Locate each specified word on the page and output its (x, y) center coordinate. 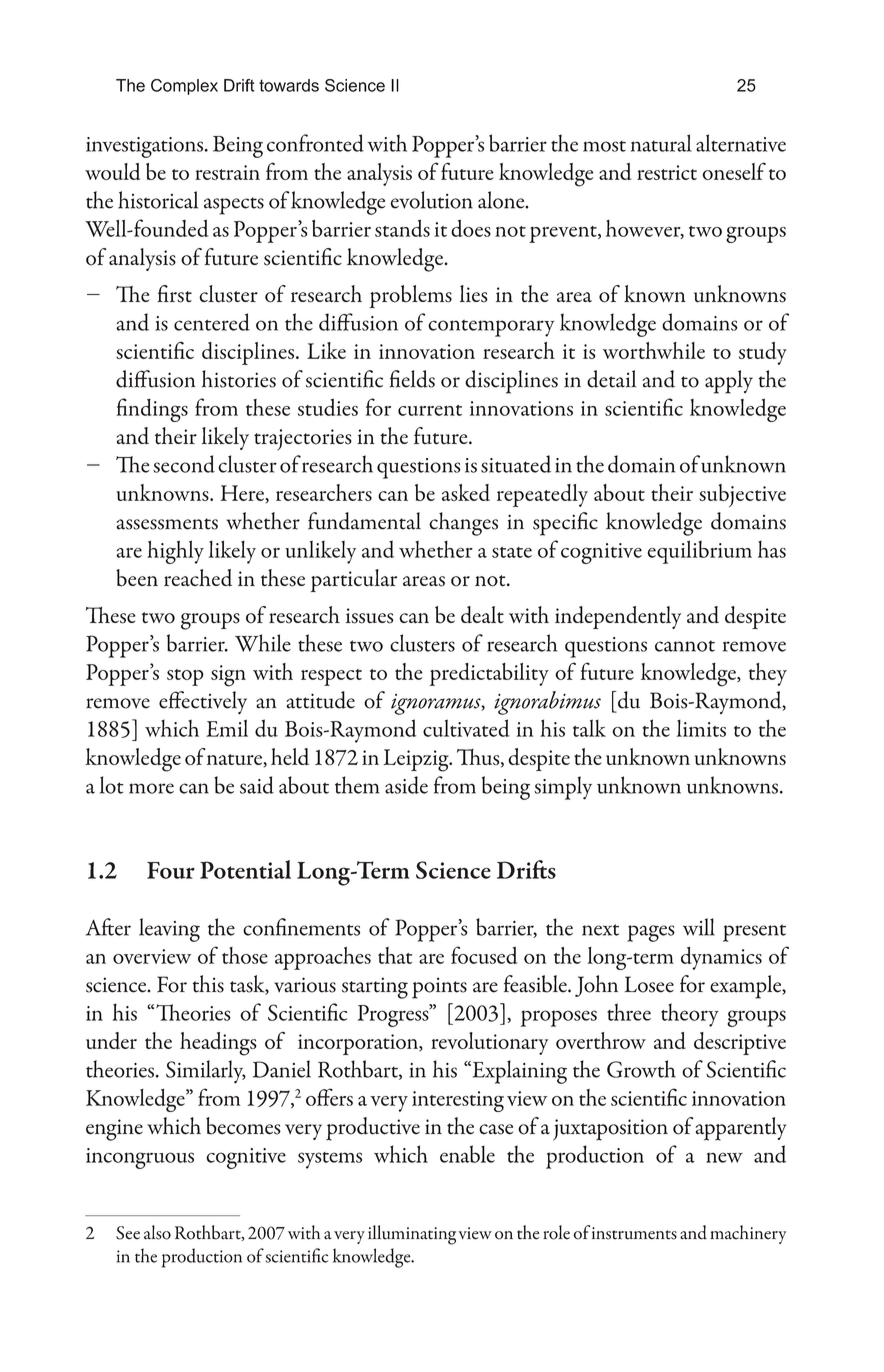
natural (661, 143)
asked (466, 492)
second (184, 464)
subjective (742, 495)
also (157, 1232)
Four (171, 870)
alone (502, 200)
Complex (184, 87)
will (699, 927)
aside (406, 785)
